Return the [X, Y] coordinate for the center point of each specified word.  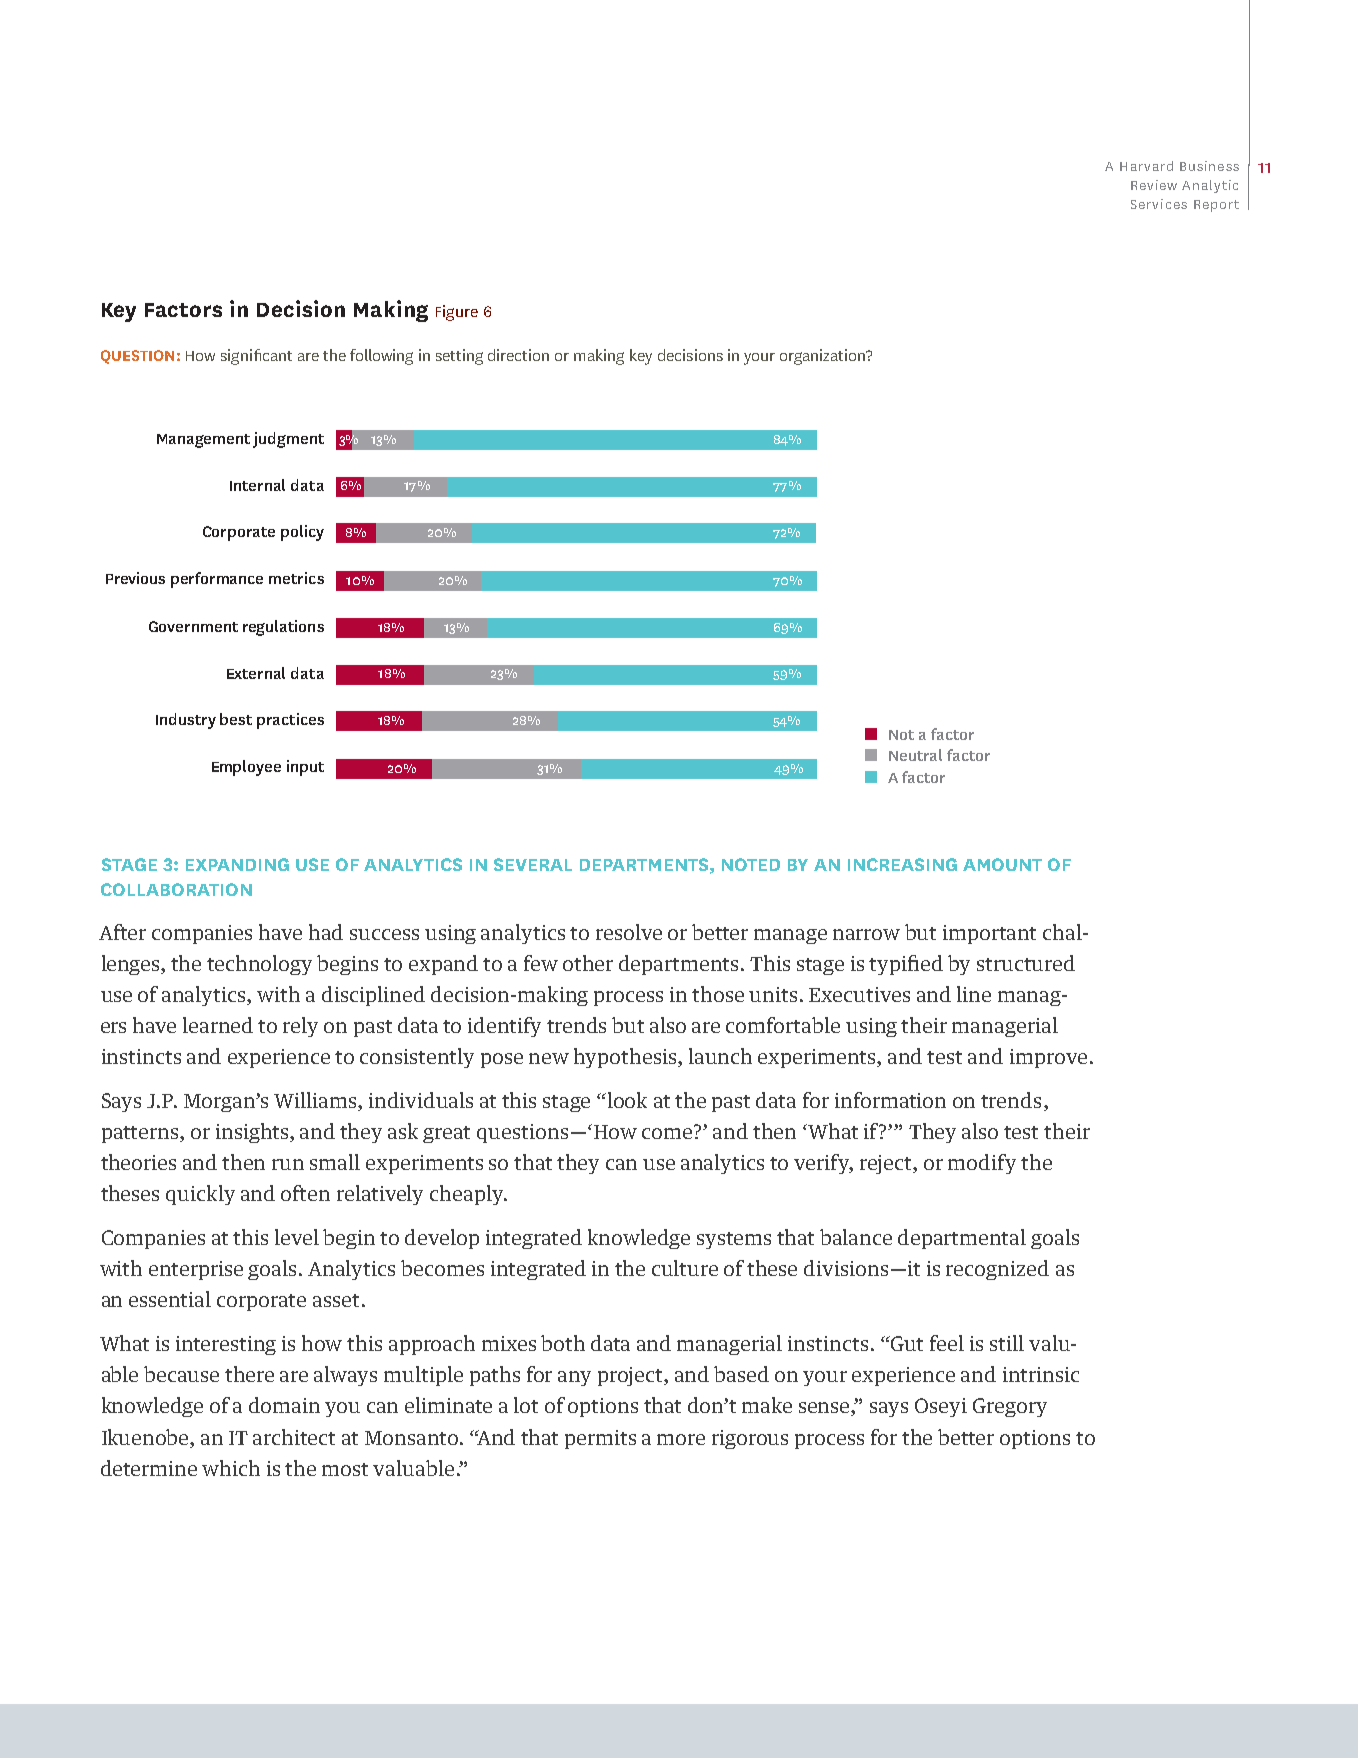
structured [1026, 963]
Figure [457, 313]
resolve [629, 932]
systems [734, 1240]
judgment [288, 440]
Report [1216, 206]
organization [823, 357]
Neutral [915, 755]
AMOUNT [1002, 864]
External [256, 673]
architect [294, 1437]
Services [1159, 204]
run [288, 1164]
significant [256, 357]
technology [259, 965]
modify [982, 1164]
